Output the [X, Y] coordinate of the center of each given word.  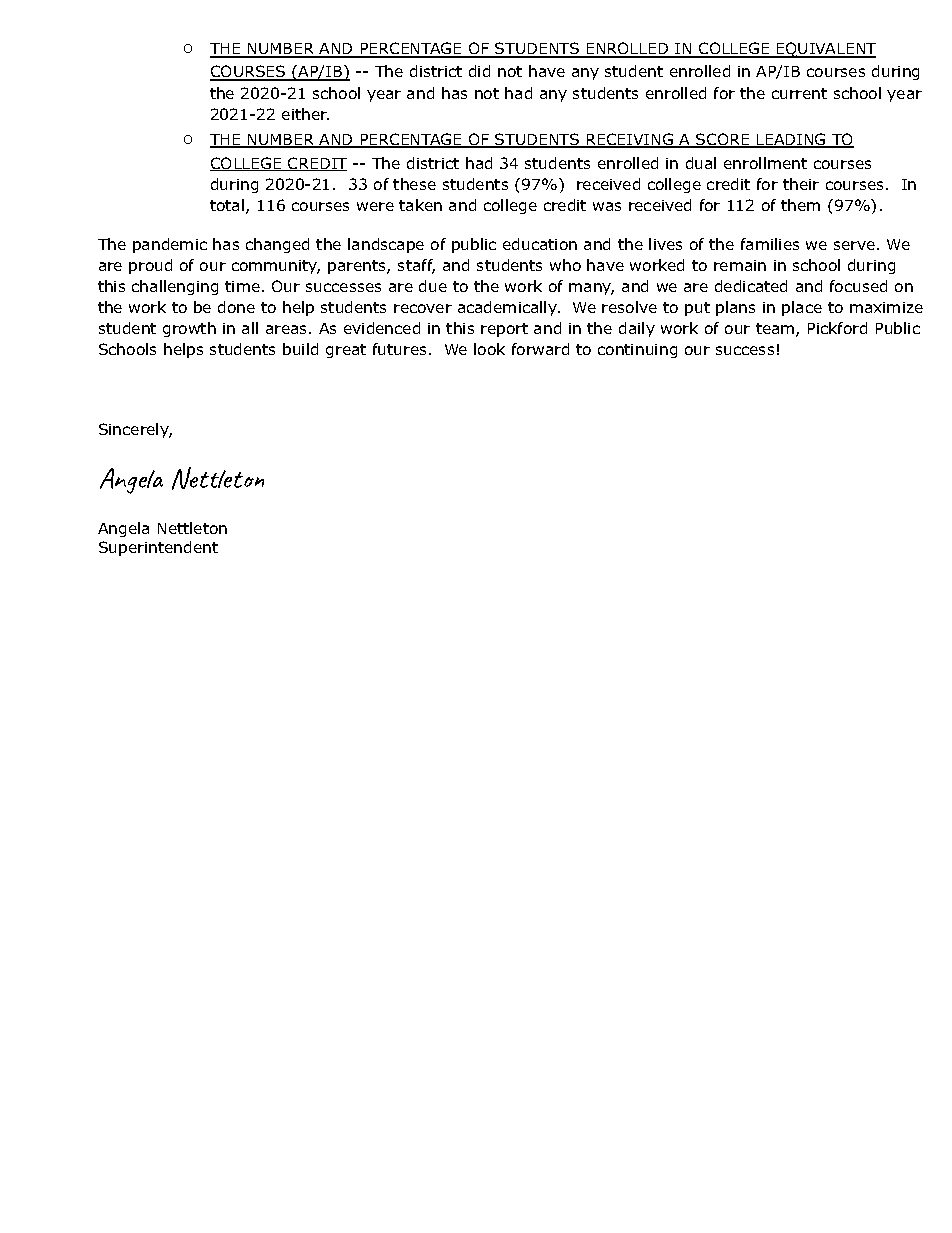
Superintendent [158, 548]
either [305, 114]
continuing [637, 351]
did [479, 71]
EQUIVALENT [825, 50]
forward [540, 349]
